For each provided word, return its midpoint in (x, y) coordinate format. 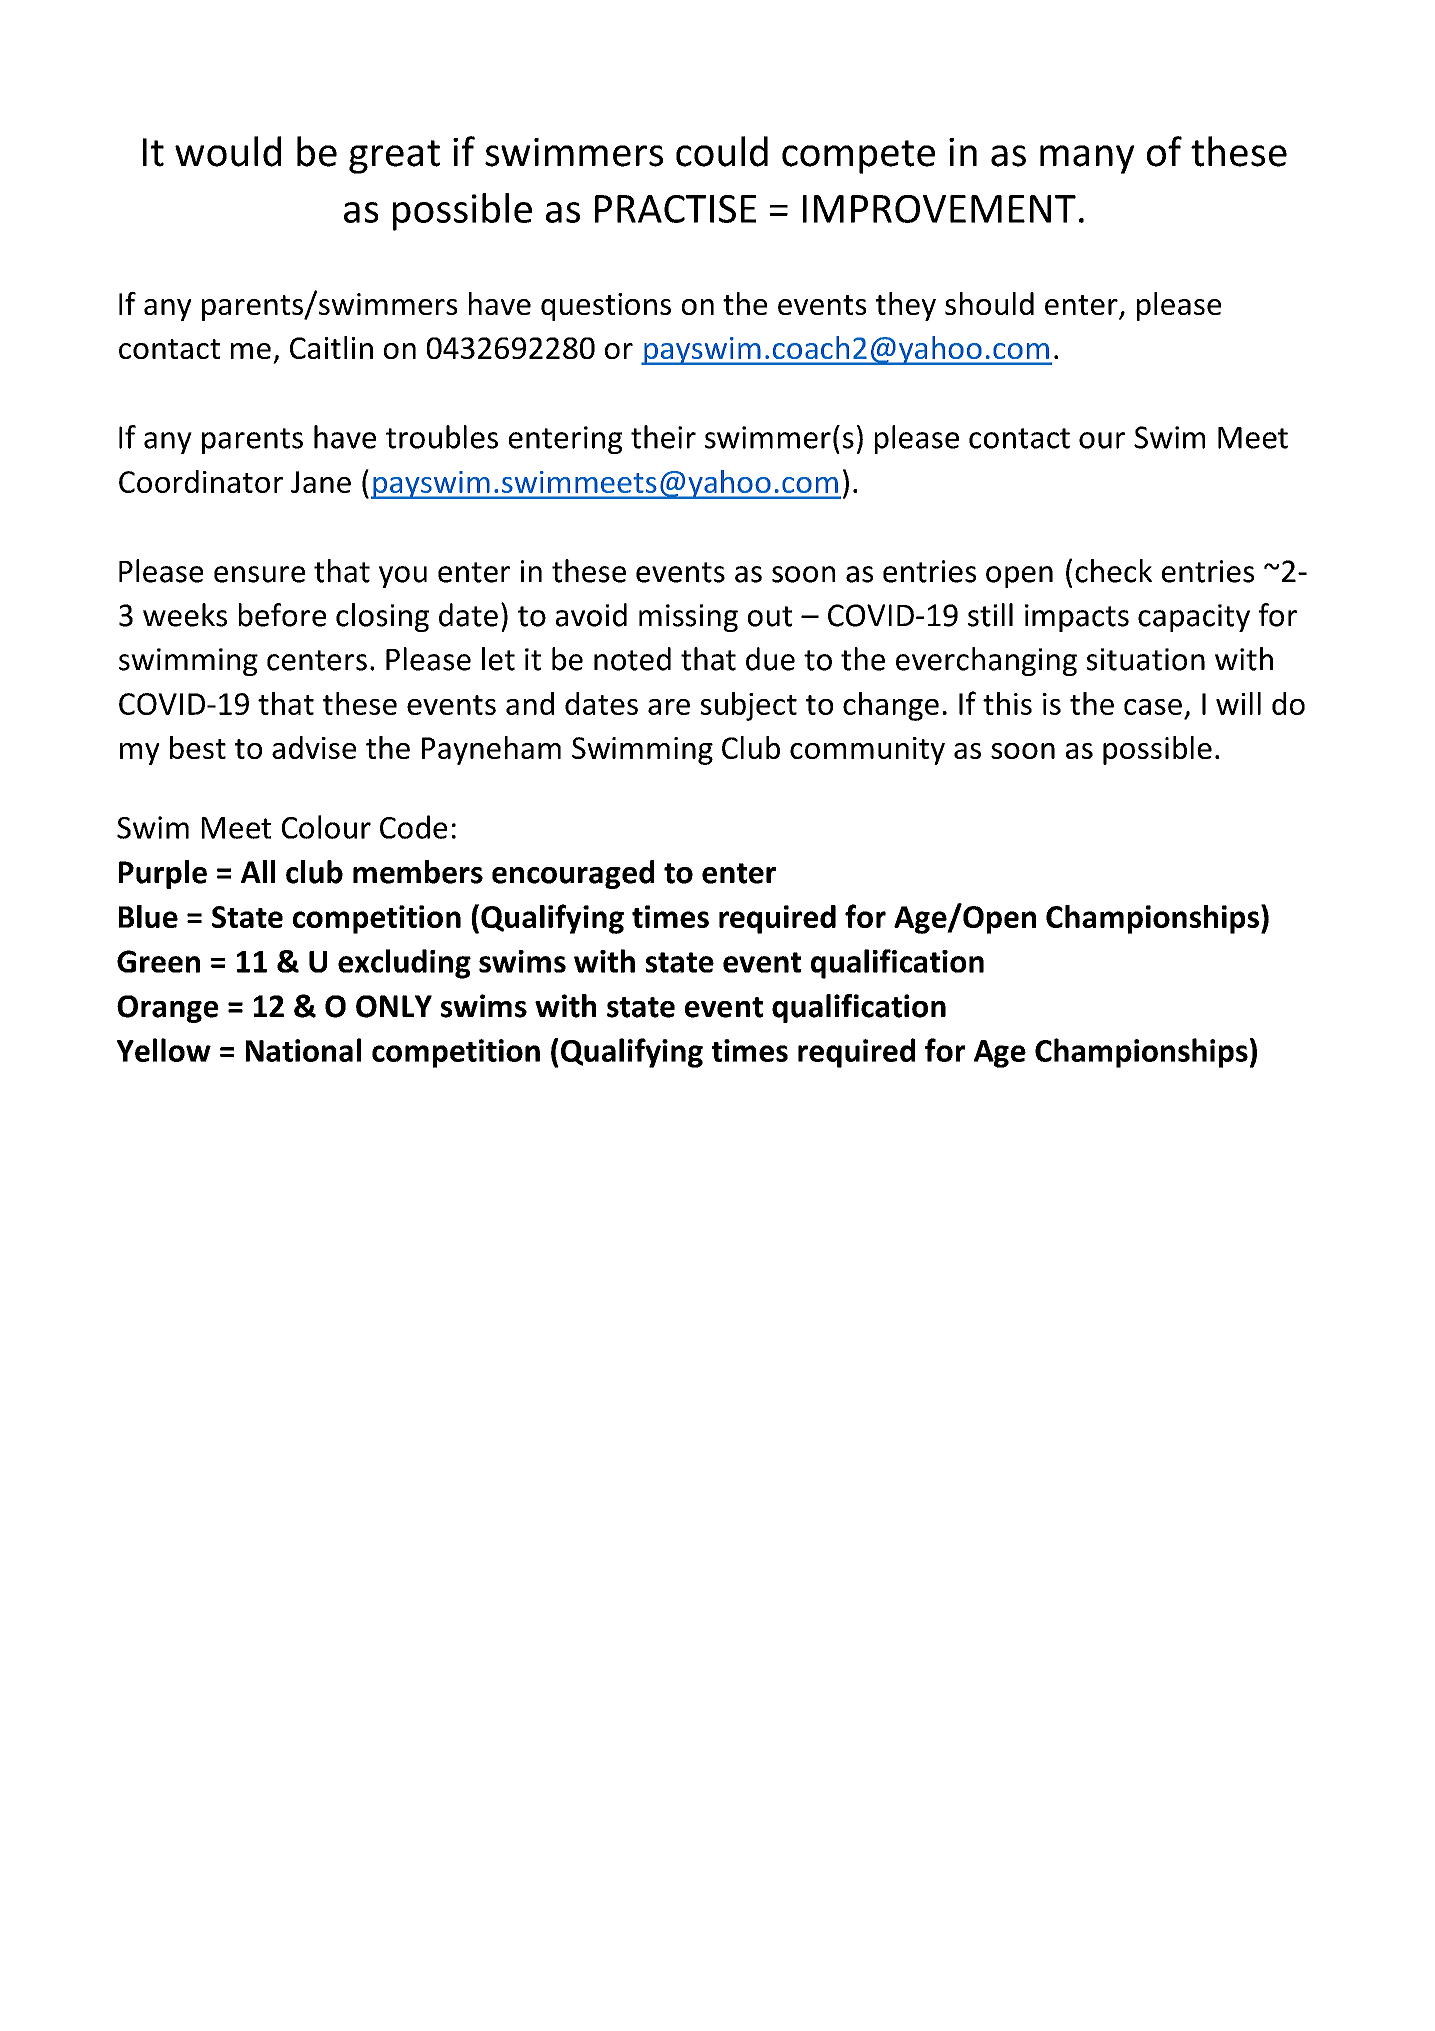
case (1153, 707)
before (282, 615)
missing (688, 618)
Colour (326, 827)
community (867, 751)
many (1087, 159)
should (989, 303)
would (228, 151)
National (303, 1050)
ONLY (394, 1006)
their (663, 437)
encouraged (573, 874)
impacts (1077, 618)
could (722, 151)
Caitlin (331, 347)
